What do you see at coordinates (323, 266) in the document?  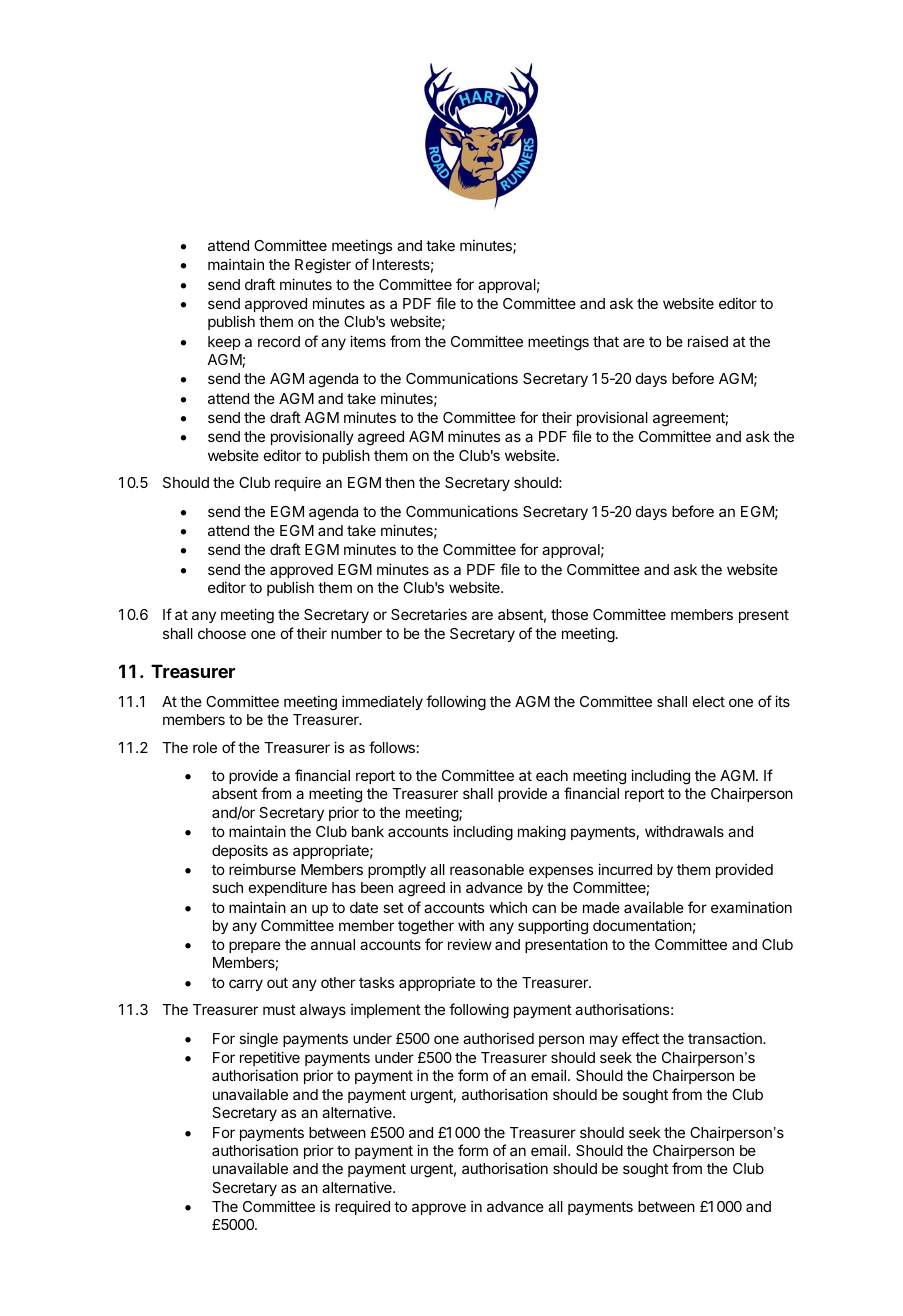 I see `Register` at bounding box center [323, 266].
